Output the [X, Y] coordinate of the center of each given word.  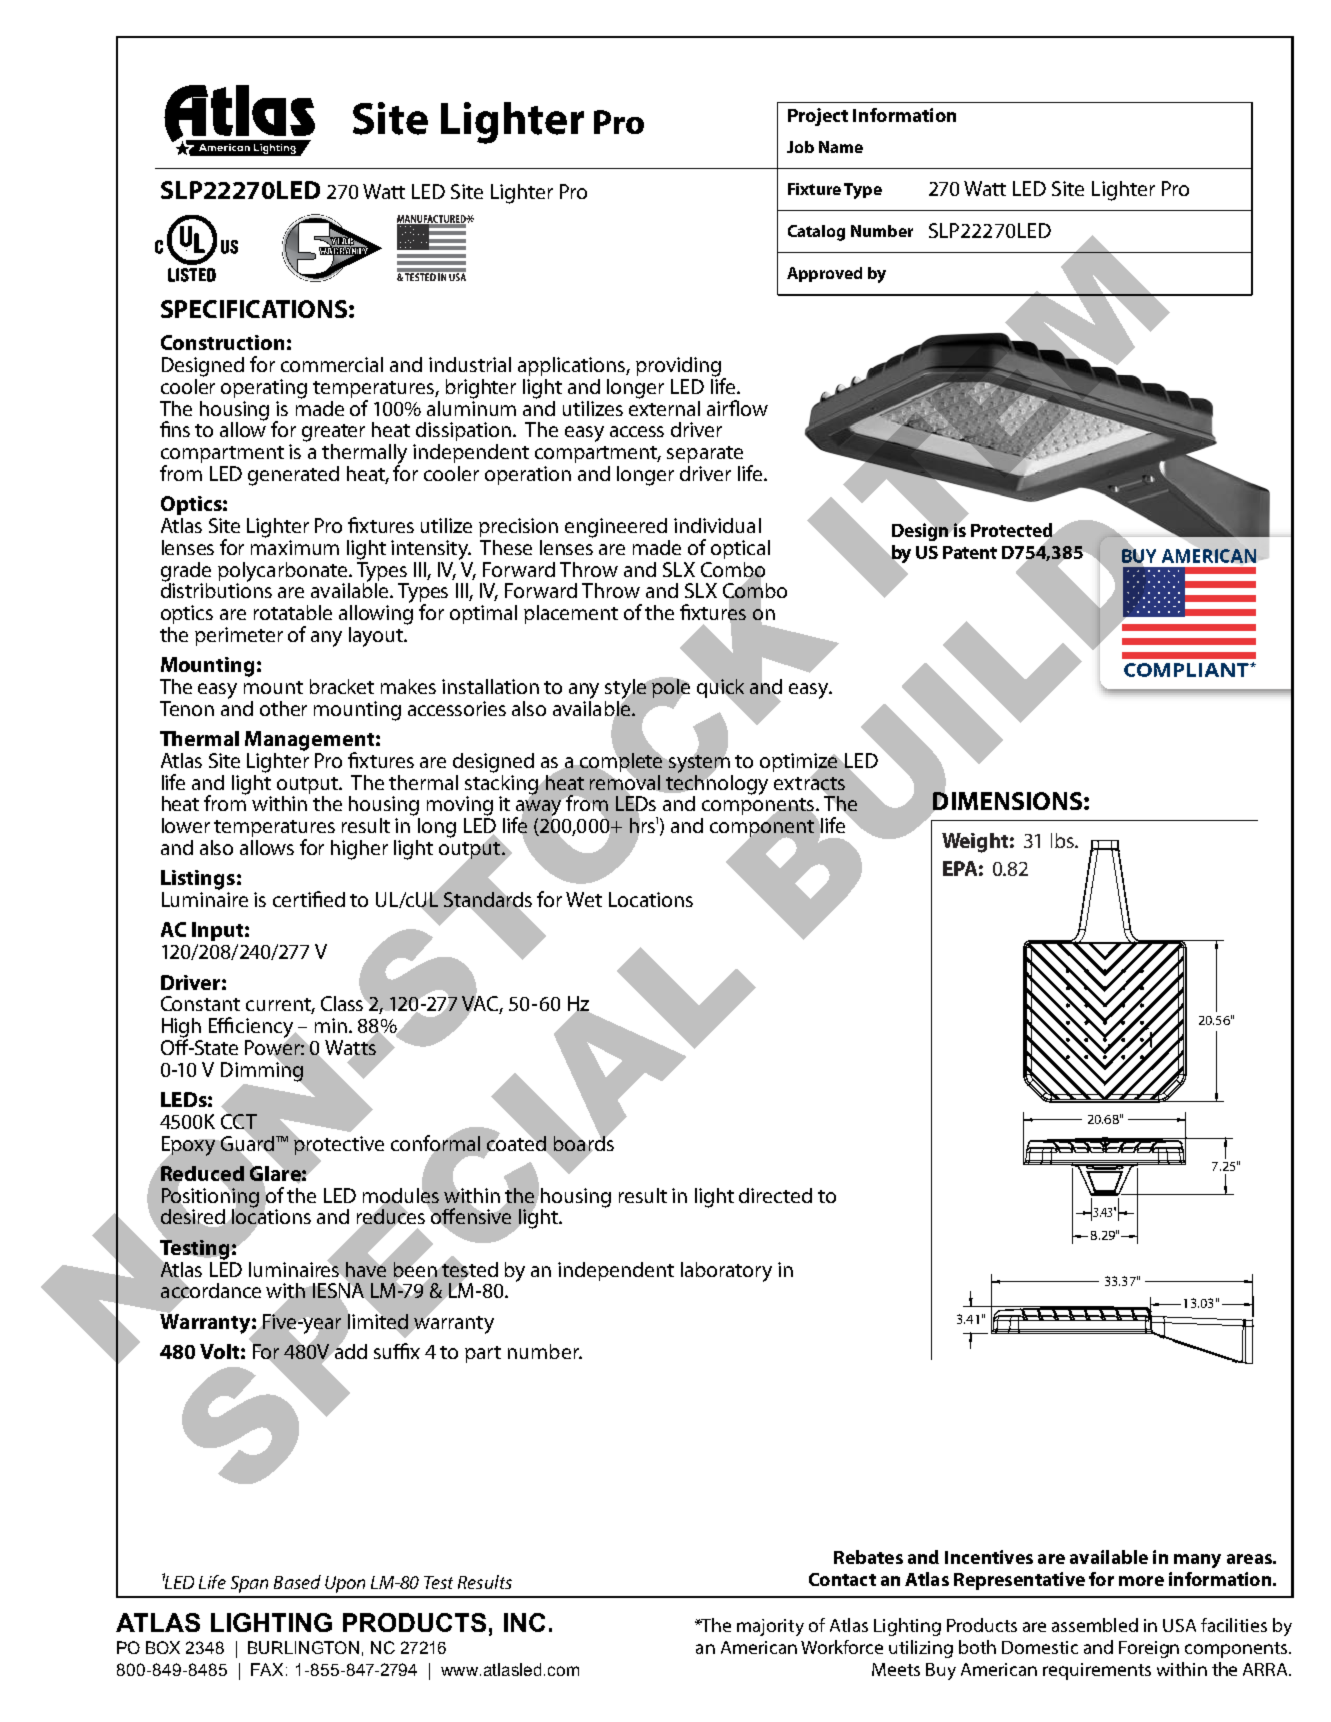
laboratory [726, 1272]
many [1197, 1561]
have [365, 1269]
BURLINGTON [303, 1647]
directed [775, 1195]
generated [293, 476]
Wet [584, 899]
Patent [970, 552]
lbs [1063, 840]
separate [705, 454]
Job [800, 147]
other [283, 708]
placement [571, 614]
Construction [222, 342]
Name [841, 147]
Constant [200, 1003]
